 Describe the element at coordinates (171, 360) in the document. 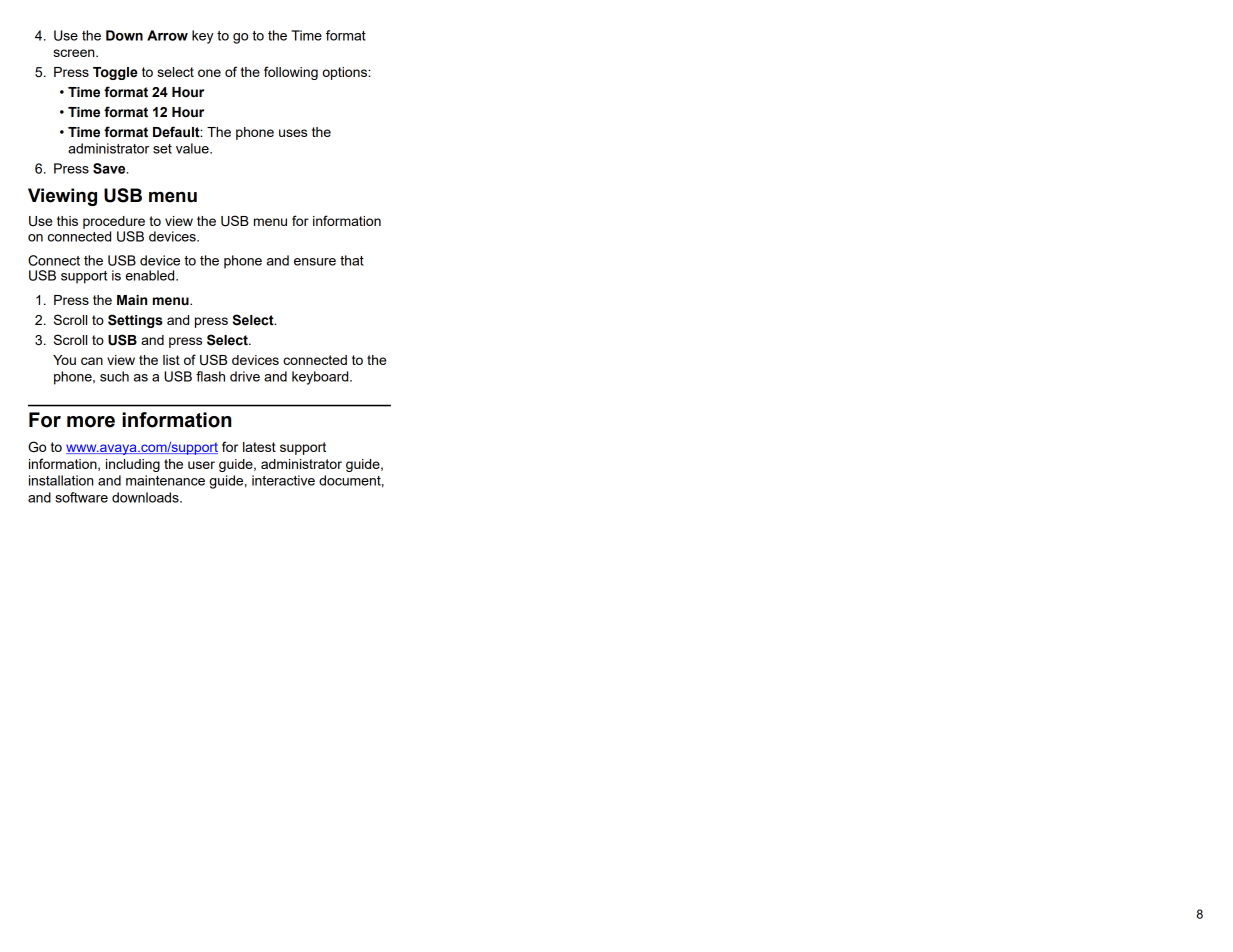

I see `list` at that location.
